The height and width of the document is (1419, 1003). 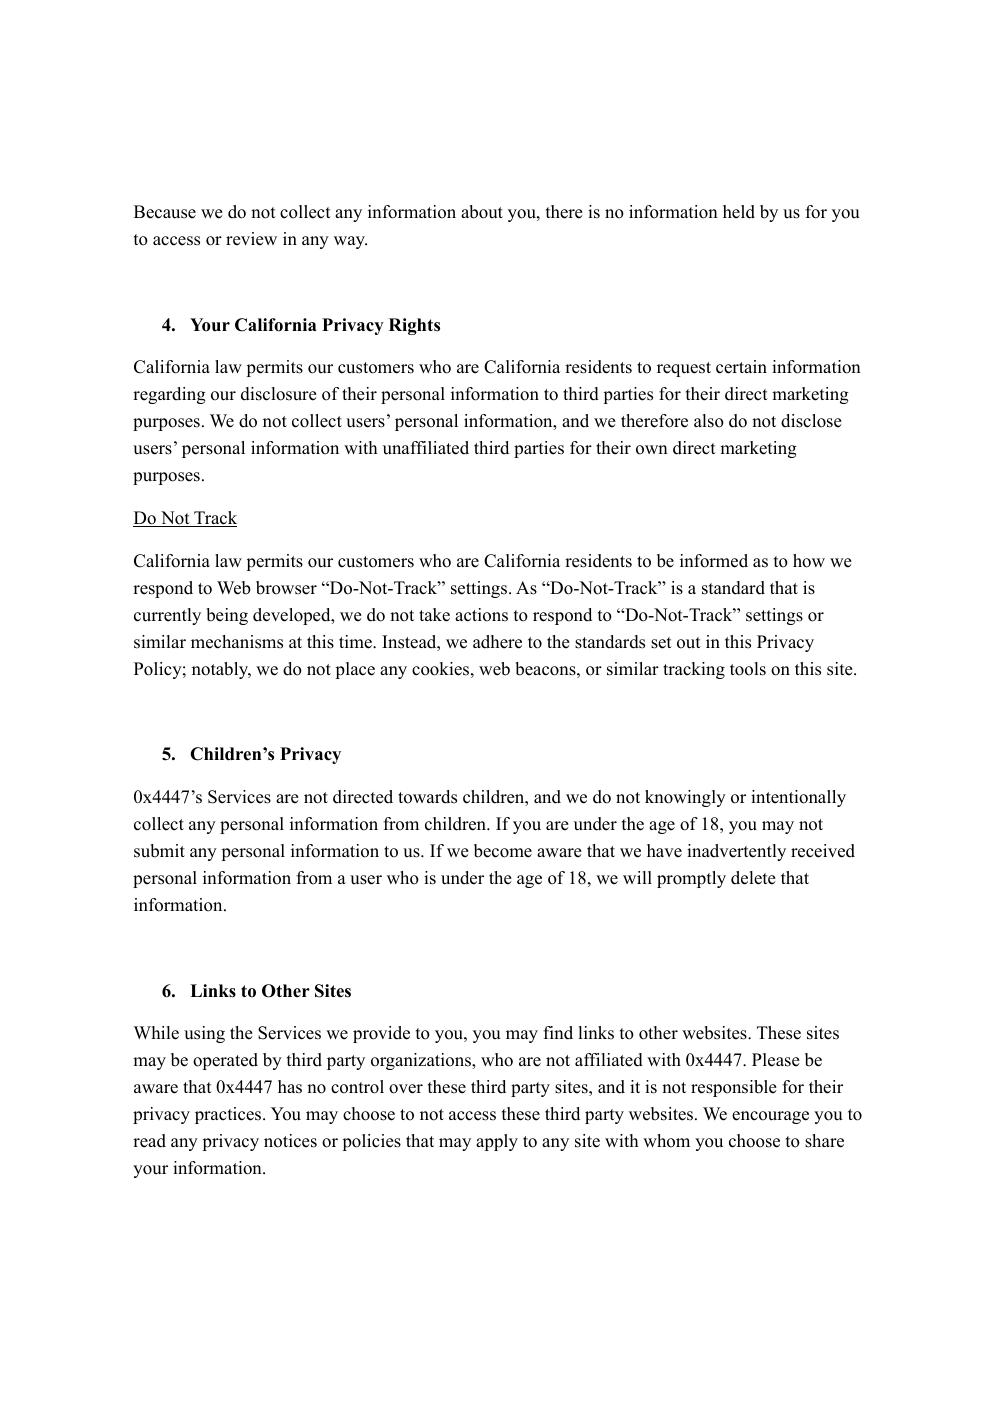 I want to click on become, so click(x=503, y=851).
